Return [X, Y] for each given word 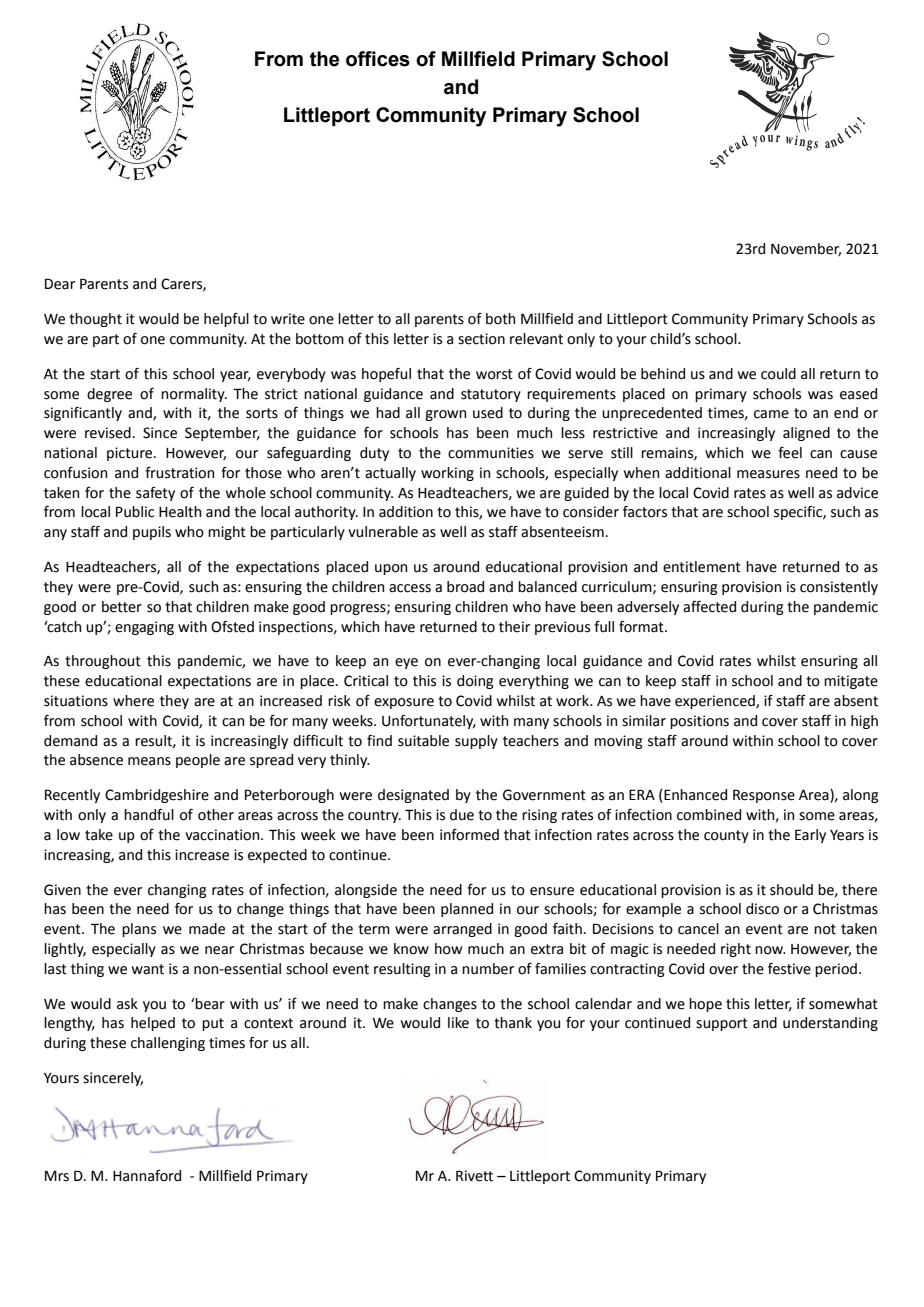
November [806, 250]
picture [131, 454]
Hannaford [147, 1176]
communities [491, 453]
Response [764, 796]
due [462, 815]
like [458, 1023]
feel [790, 453]
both [500, 319]
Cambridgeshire [157, 796]
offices [378, 59]
